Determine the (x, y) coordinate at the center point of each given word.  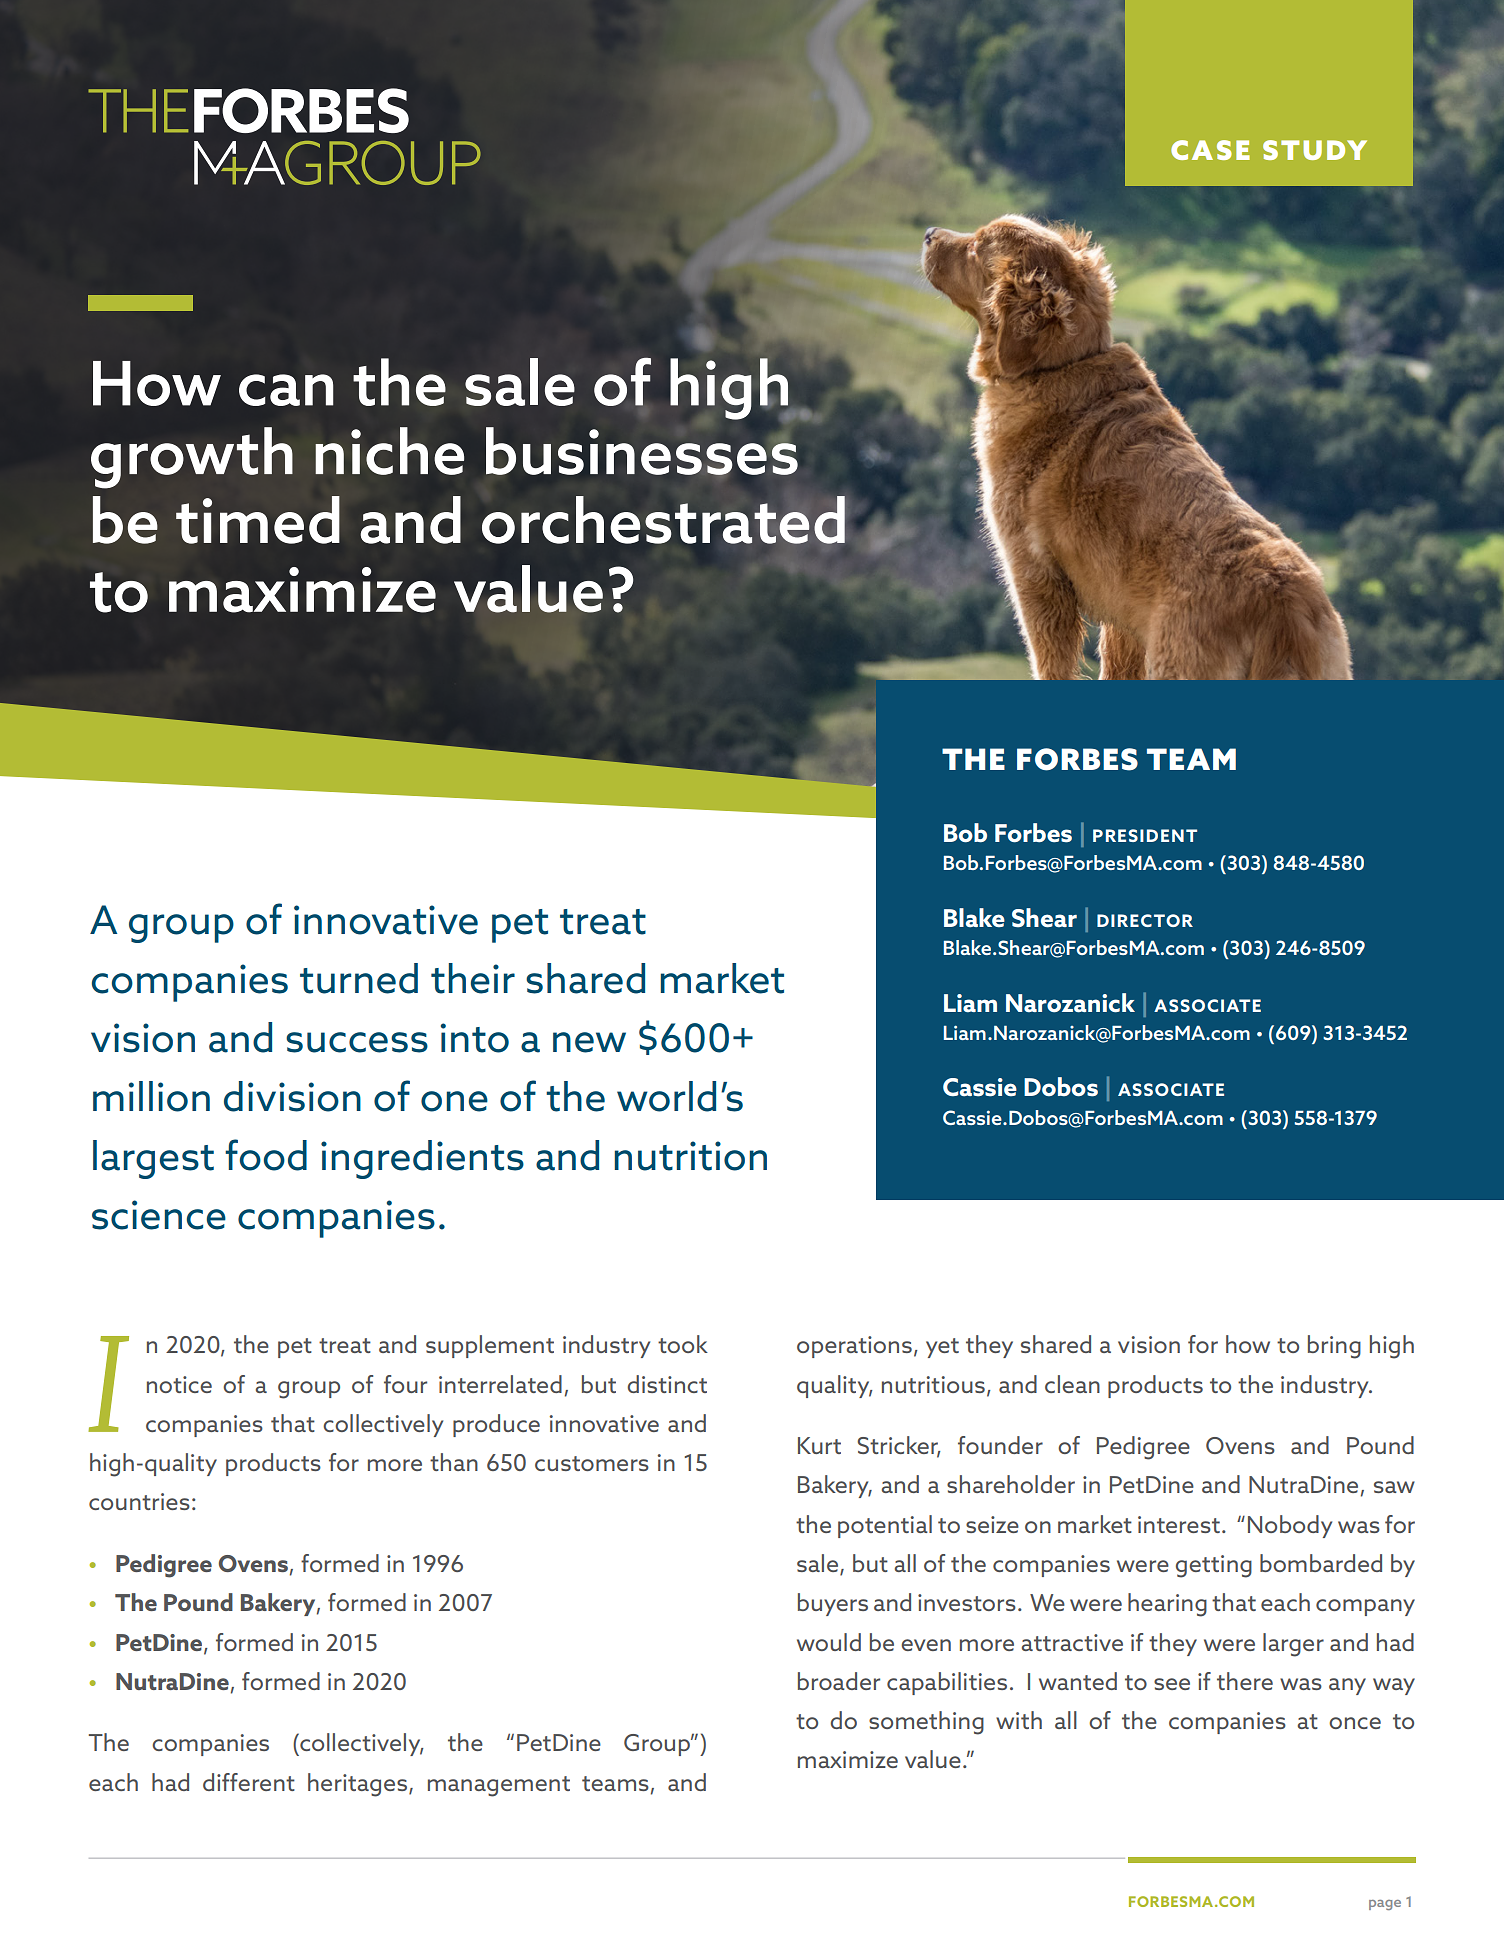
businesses (642, 451)
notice (179, 1384)
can (286, 390)
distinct (667, 1384)
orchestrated (663, 520)
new (589, 1042)
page (1385, 1905)
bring (1334, 1347)
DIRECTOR (1145, 920)
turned (359, 978)
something (926, 1723)
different (249, 1782)
